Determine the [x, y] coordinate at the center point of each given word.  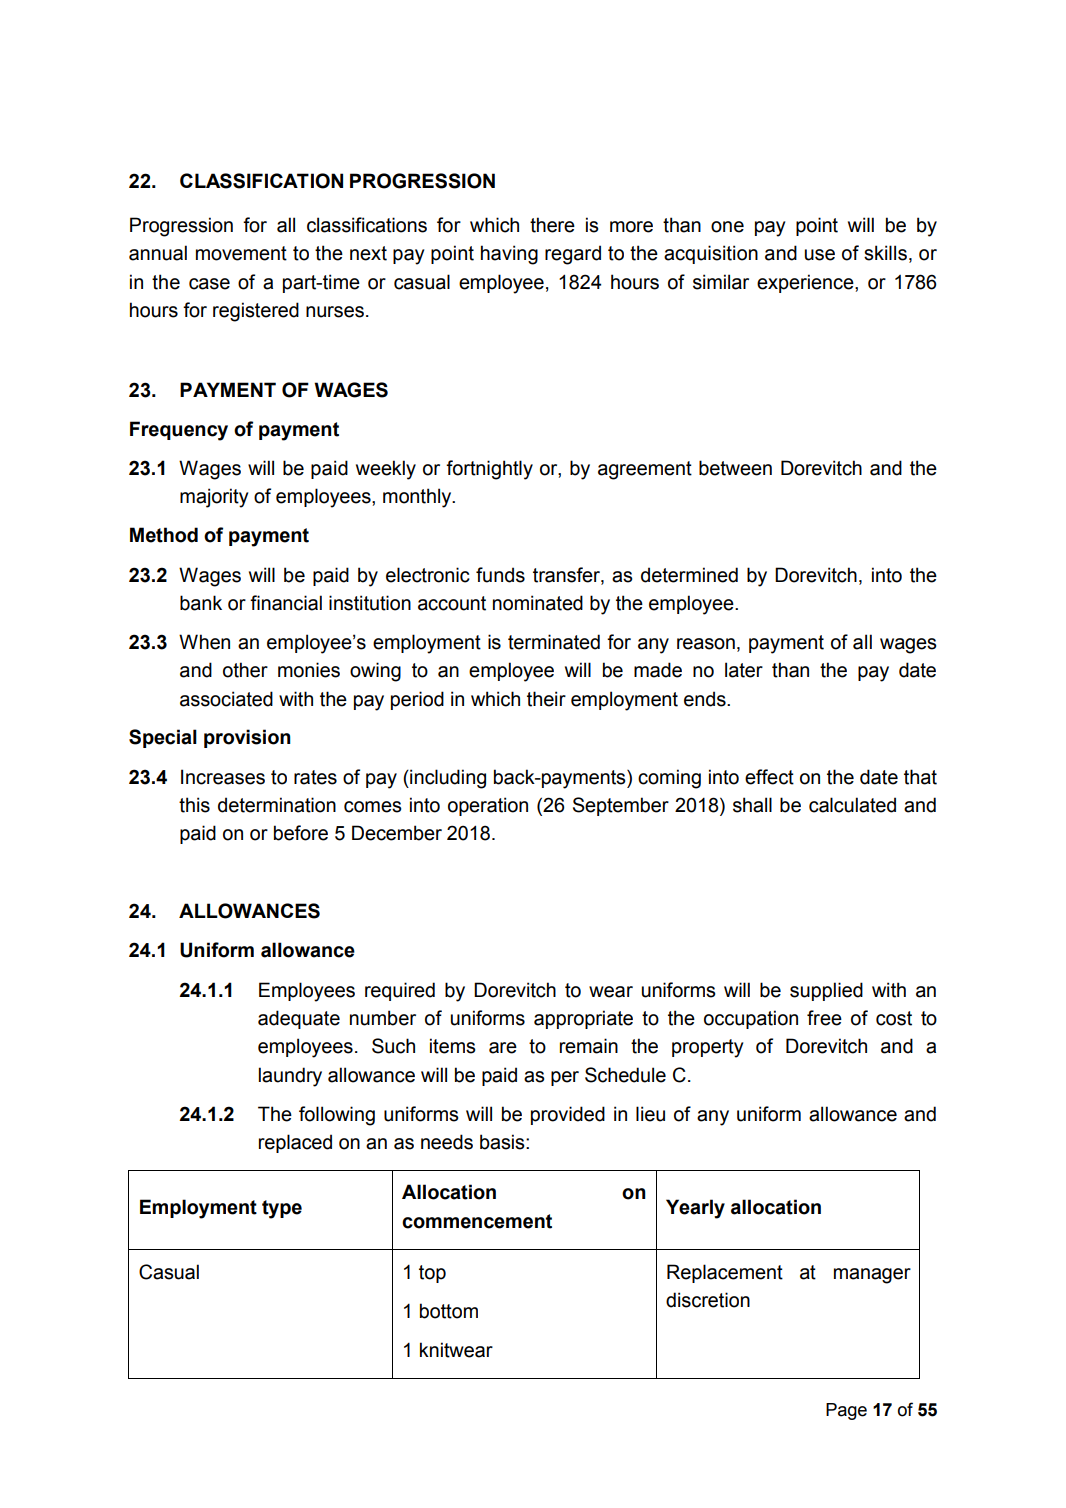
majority [214, 498]
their [546, 699]
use [820, 255]
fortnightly [489, 470]
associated [226, 699]
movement [241, 253]
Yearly [695, 1209]
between [735, 468]
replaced [295, 1143]
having [509, 255]
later [744, 670]
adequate [299, 1019]
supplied [826, 991]
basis [503, 1142]
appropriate [583, 1019]
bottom [449, 1311]
